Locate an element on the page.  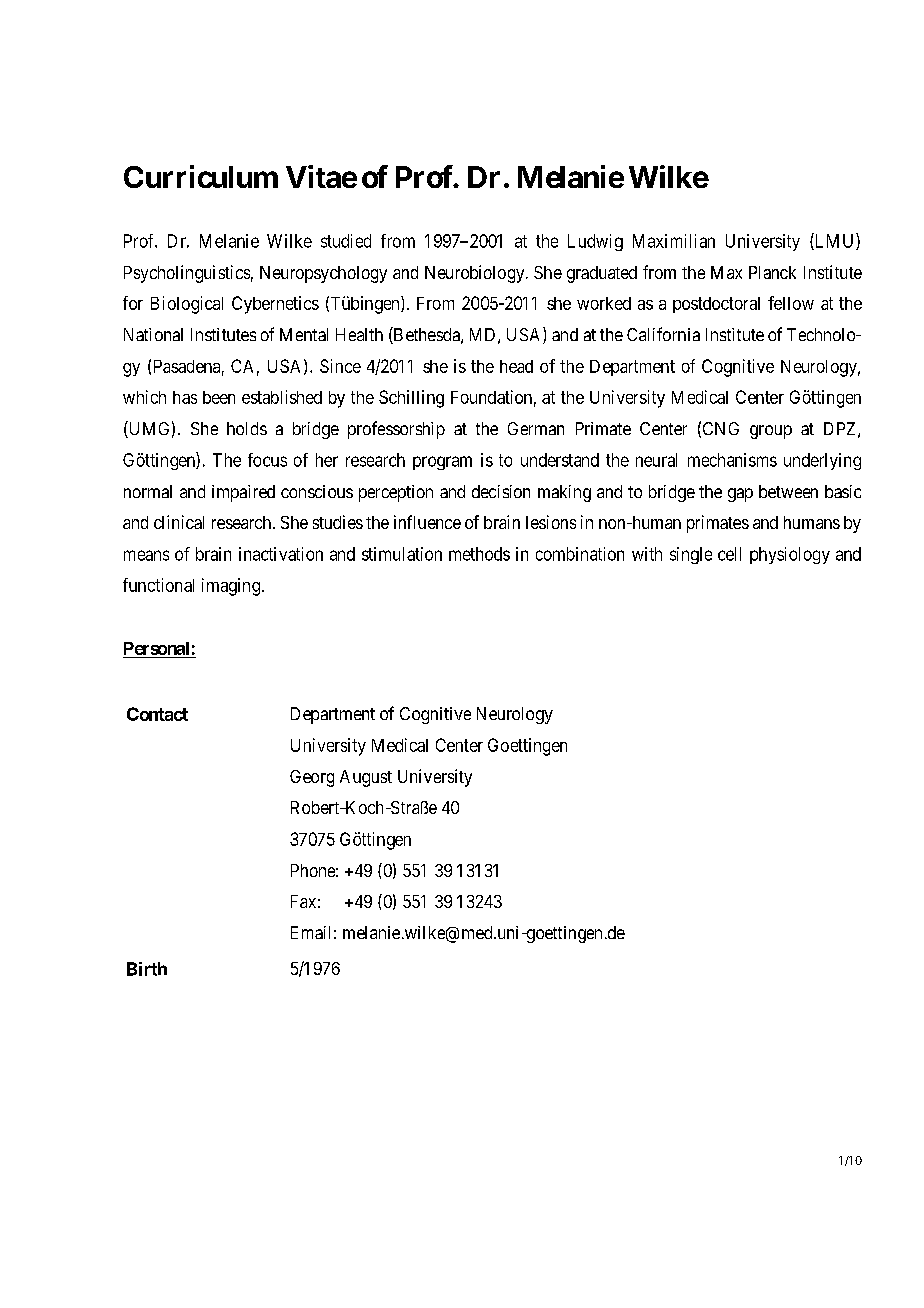
physiology is located at coordinates (790, 555).
